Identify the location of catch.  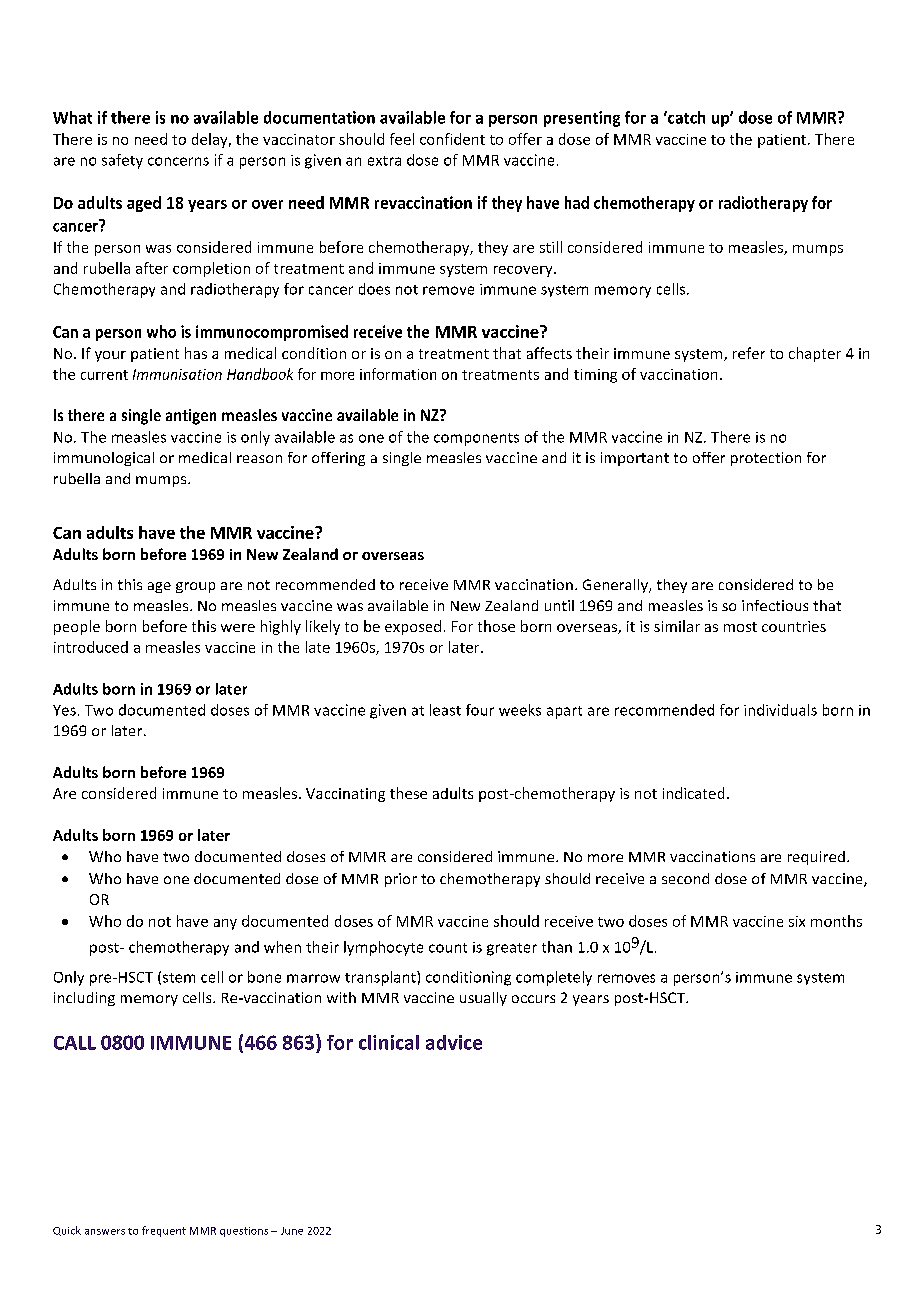
(685, 117).
